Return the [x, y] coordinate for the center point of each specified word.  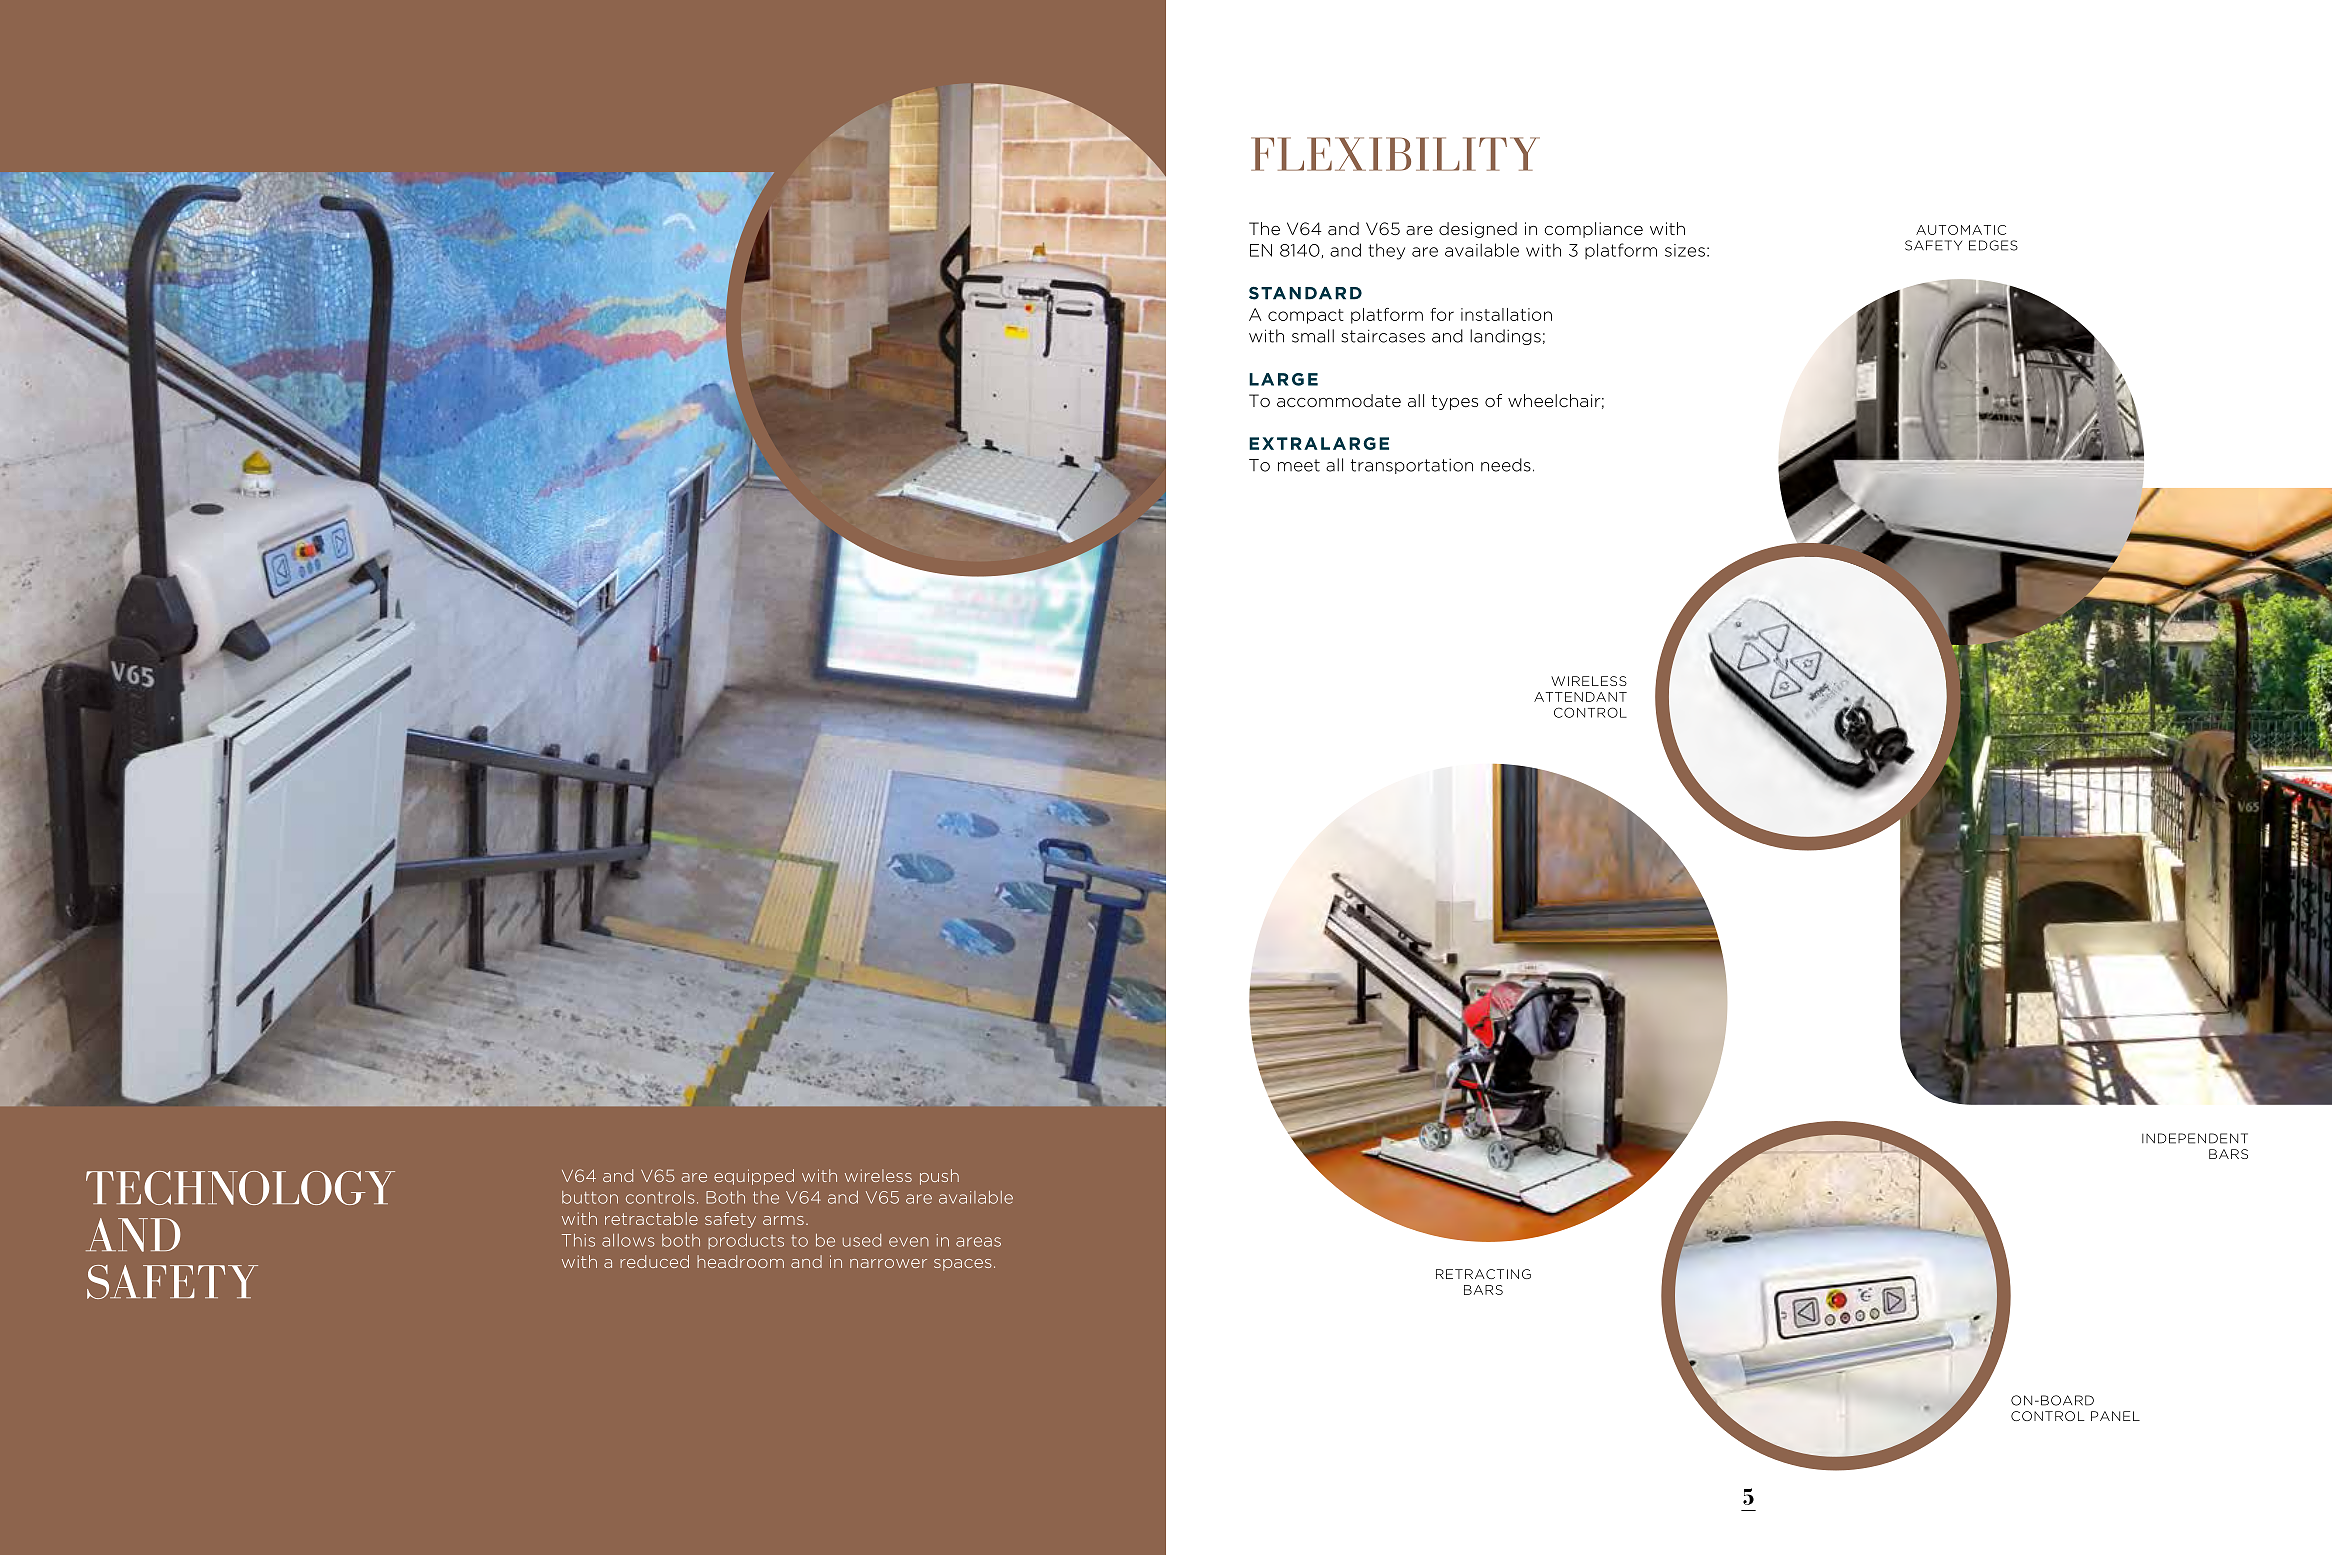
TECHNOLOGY [240, 1188]
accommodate [1339, 401]
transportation [1412, 466]
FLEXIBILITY [1395, 154]
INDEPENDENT [2195, 1138]
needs [1506, 465]
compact [1306, 316]
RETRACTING [1483, 1274]
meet [1299, 465]
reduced [654, 1261]
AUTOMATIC [1961, 230]
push [939, 1177]
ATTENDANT [1580, 697]
